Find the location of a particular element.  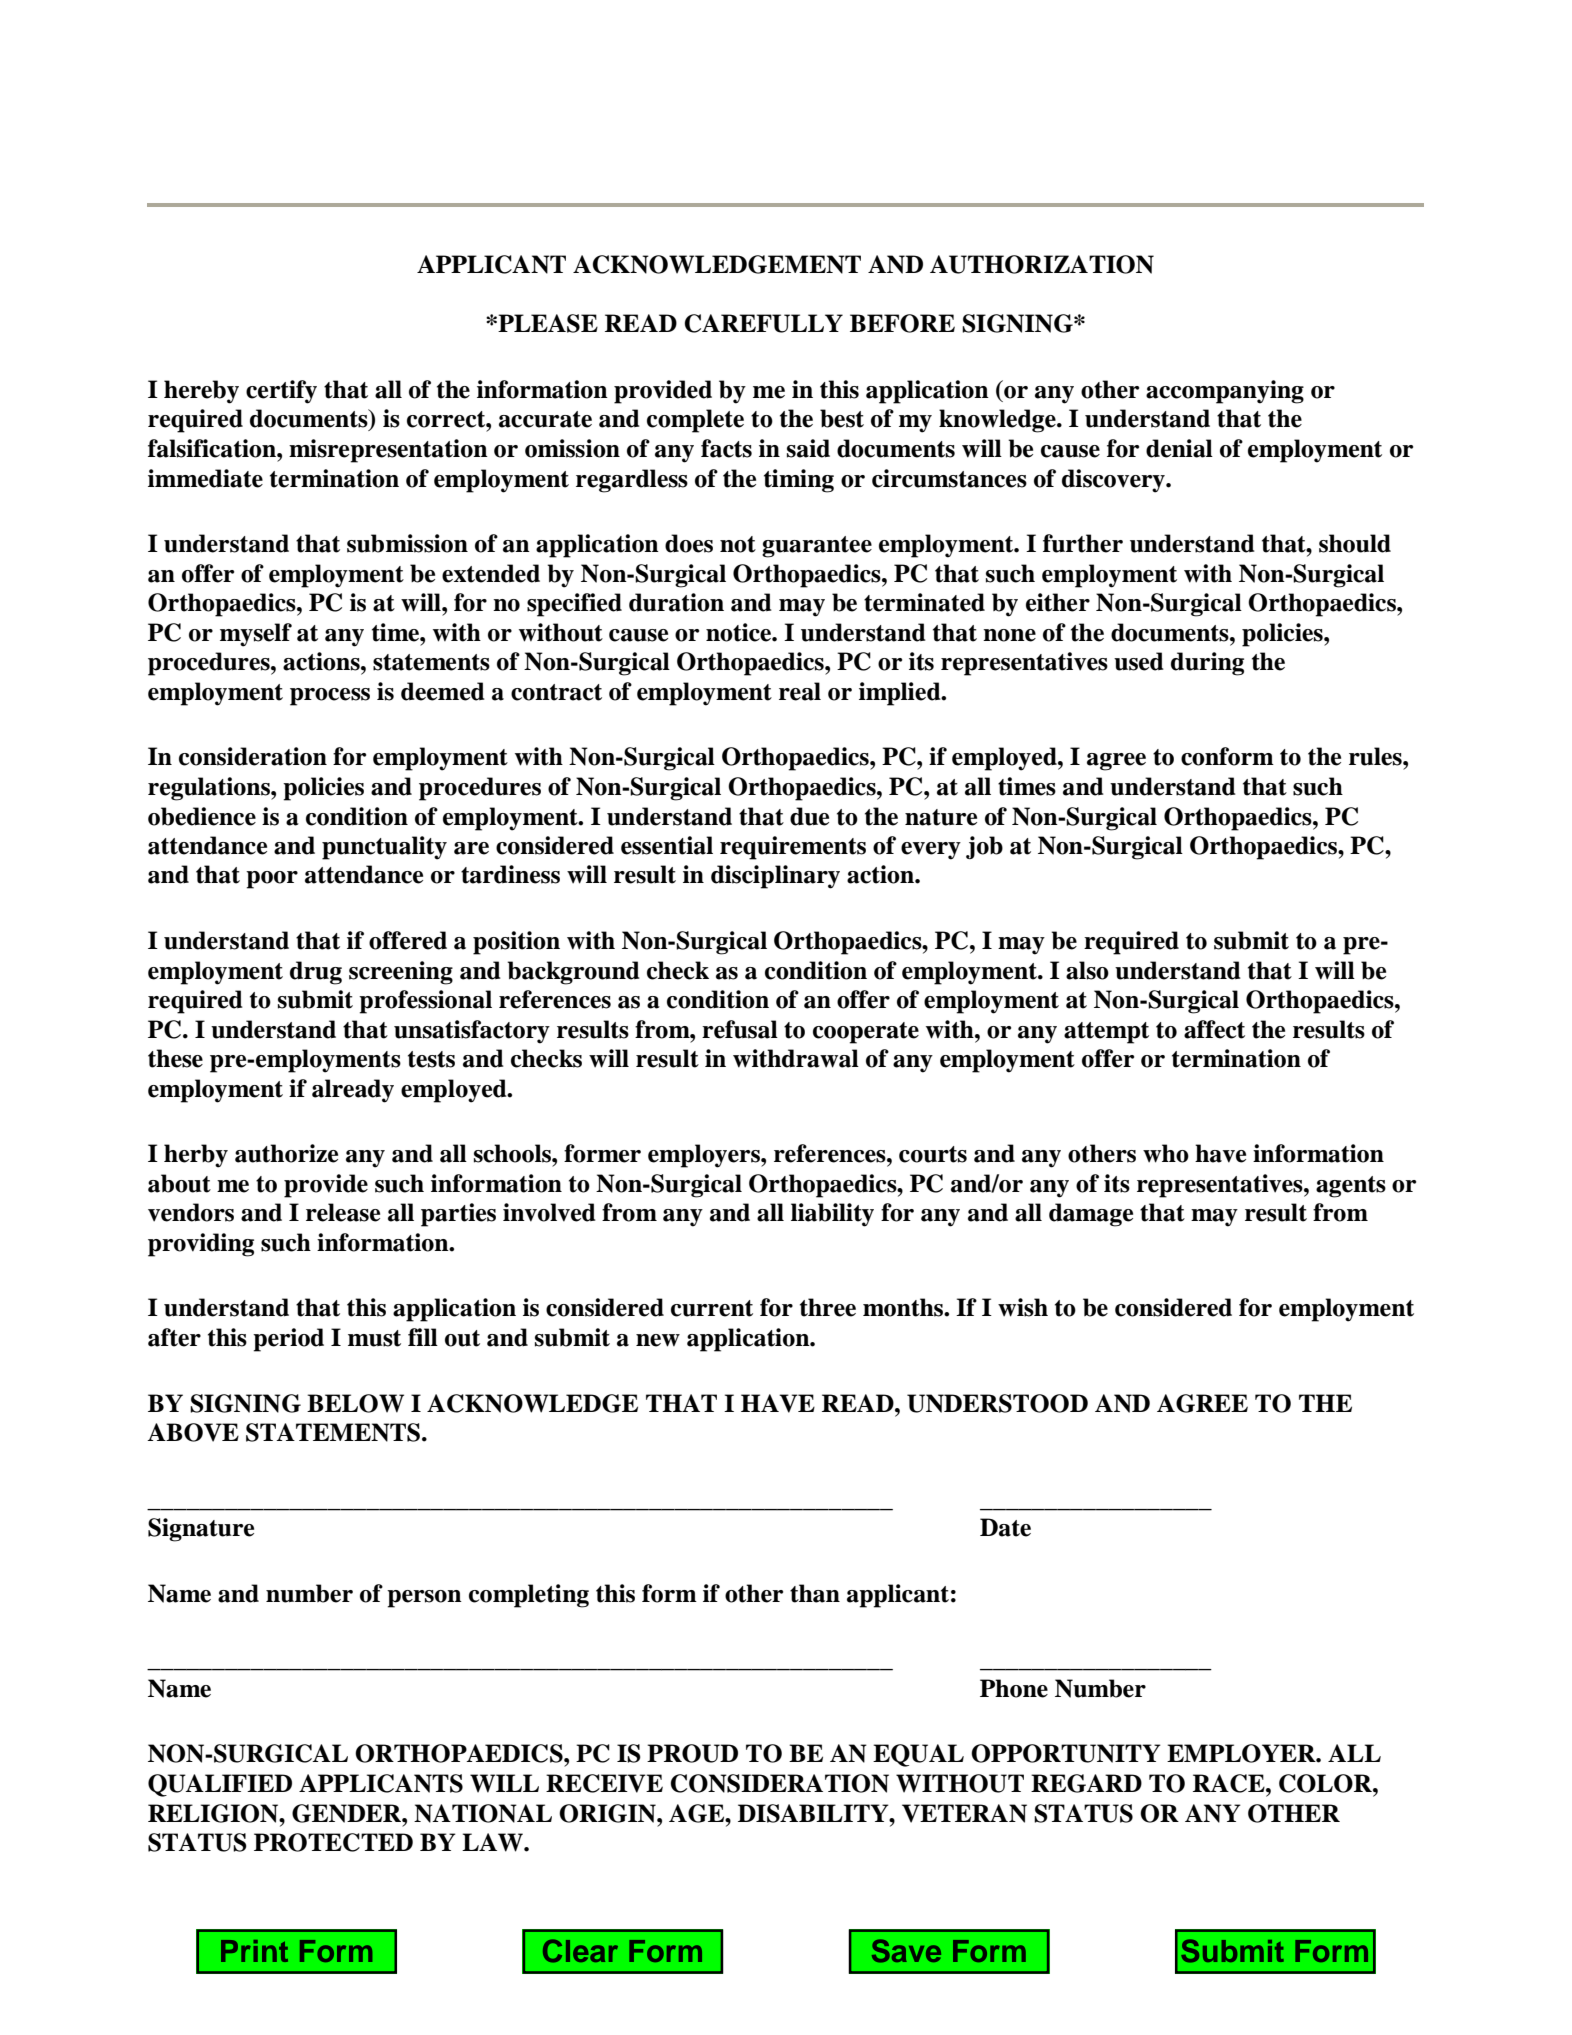

OPPORTUNITY is located at coordinates (1066, 1753).
